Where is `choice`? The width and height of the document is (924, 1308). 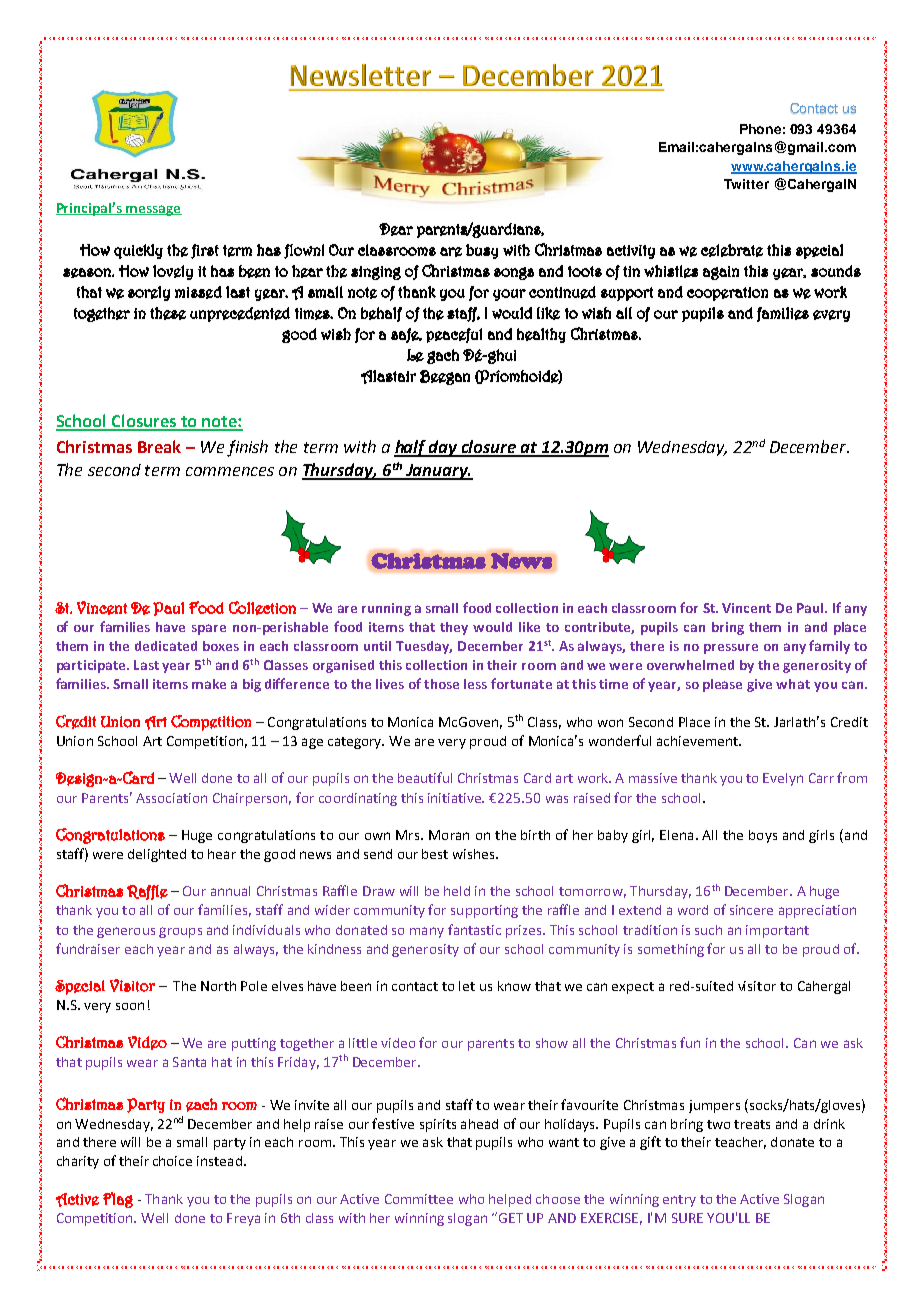
choice is located at coordinates (172, 1161).
